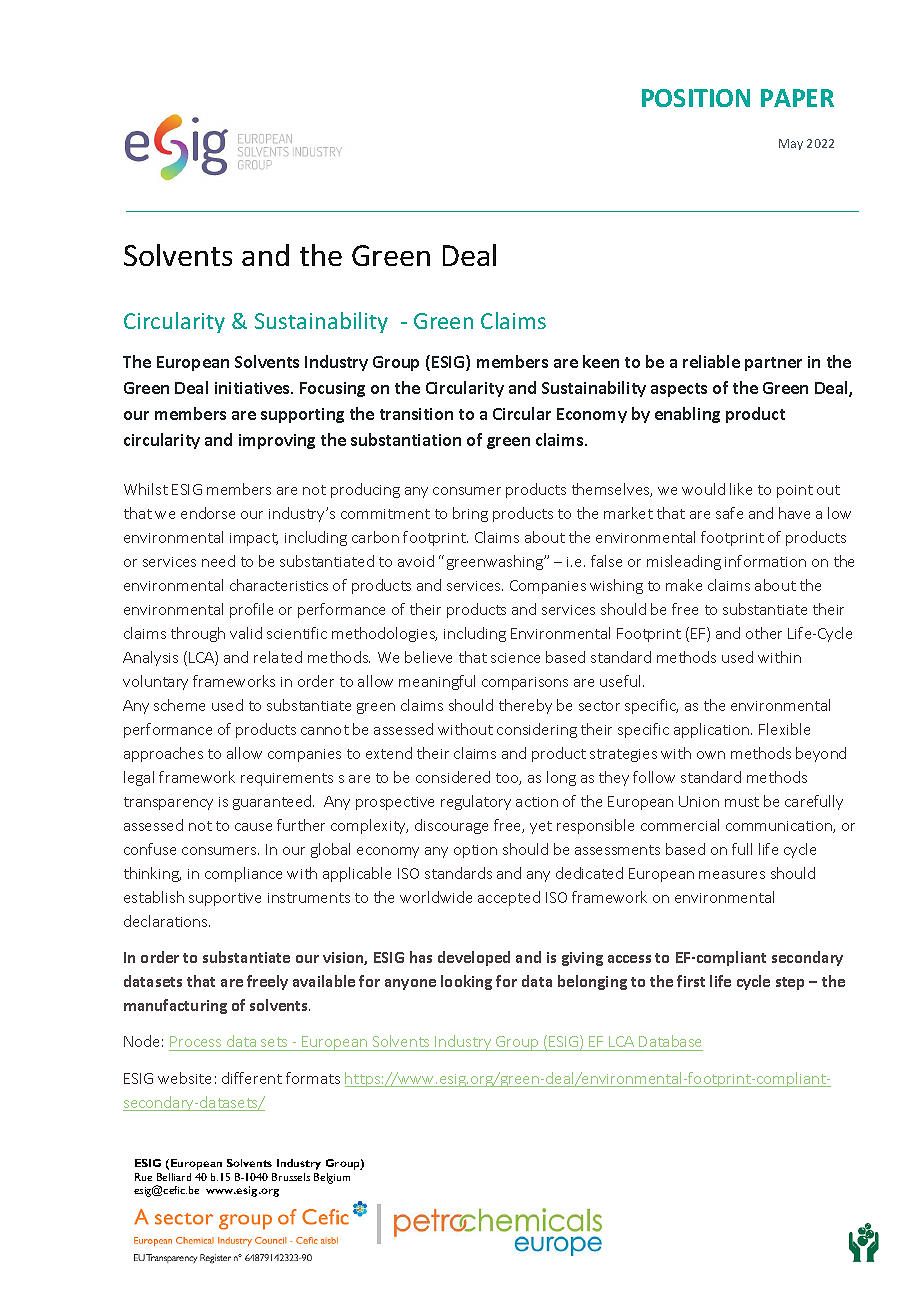 The image size is (924, 1308). Describe the element at coordinates (332, 1178) in the screenshot. I see `Belgium` at that location.
